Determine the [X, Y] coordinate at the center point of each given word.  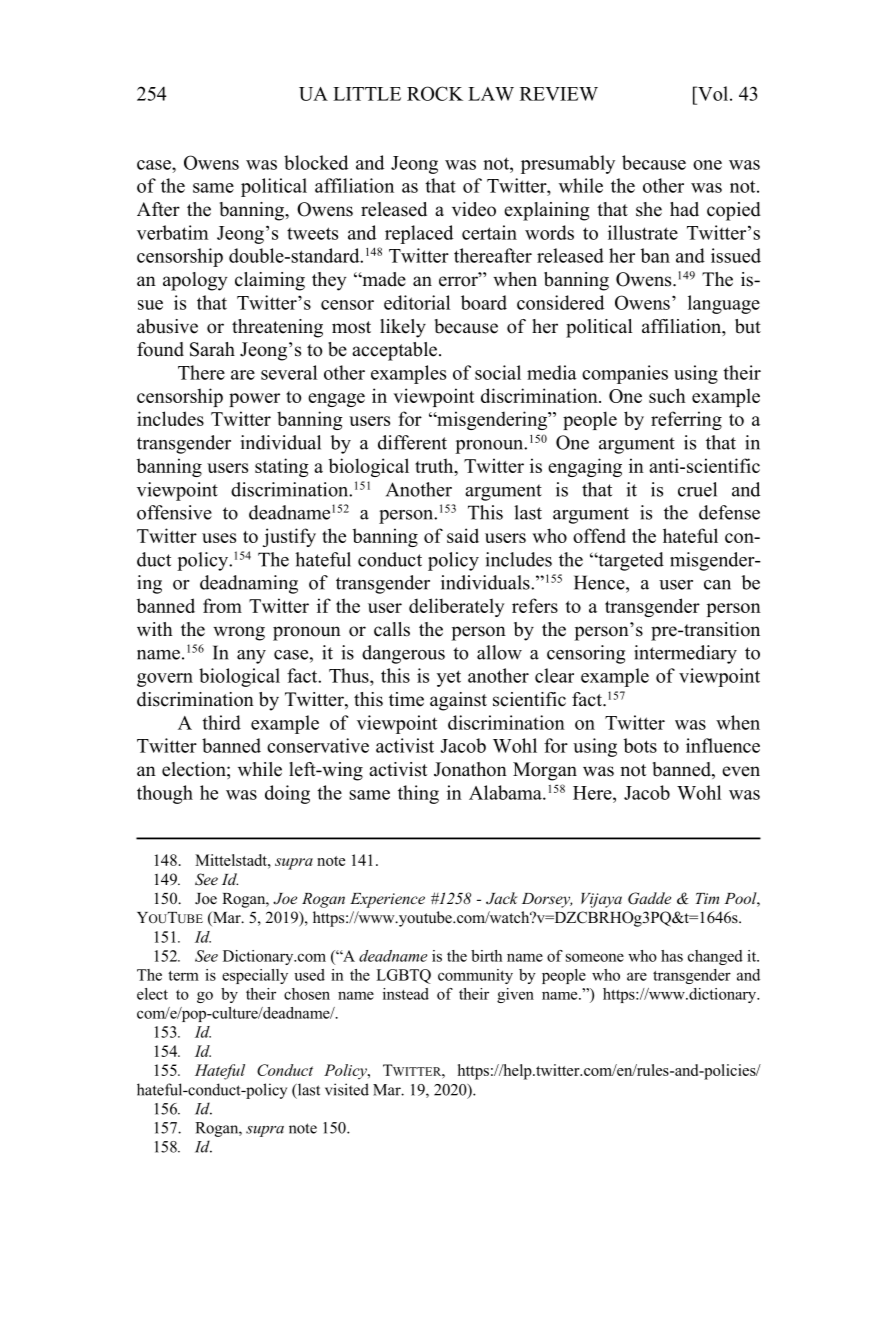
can [717, 585]
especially [255, 976]
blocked [316, 162]
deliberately [457, 607]
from [222, 605]
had [684, 209]
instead [406, 994]
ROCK [435, 93]
